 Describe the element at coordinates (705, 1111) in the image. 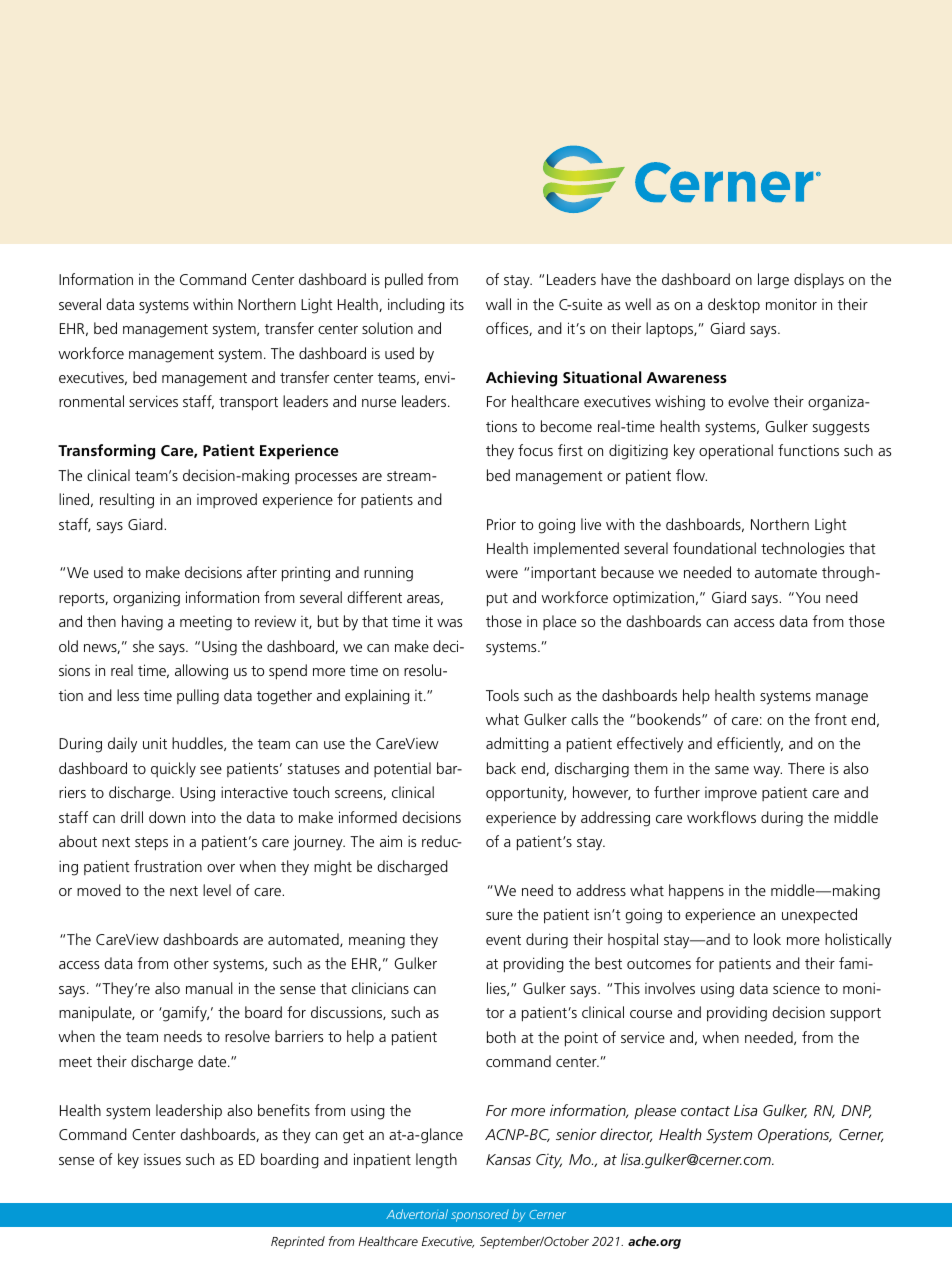

I see `contact` at that location.
